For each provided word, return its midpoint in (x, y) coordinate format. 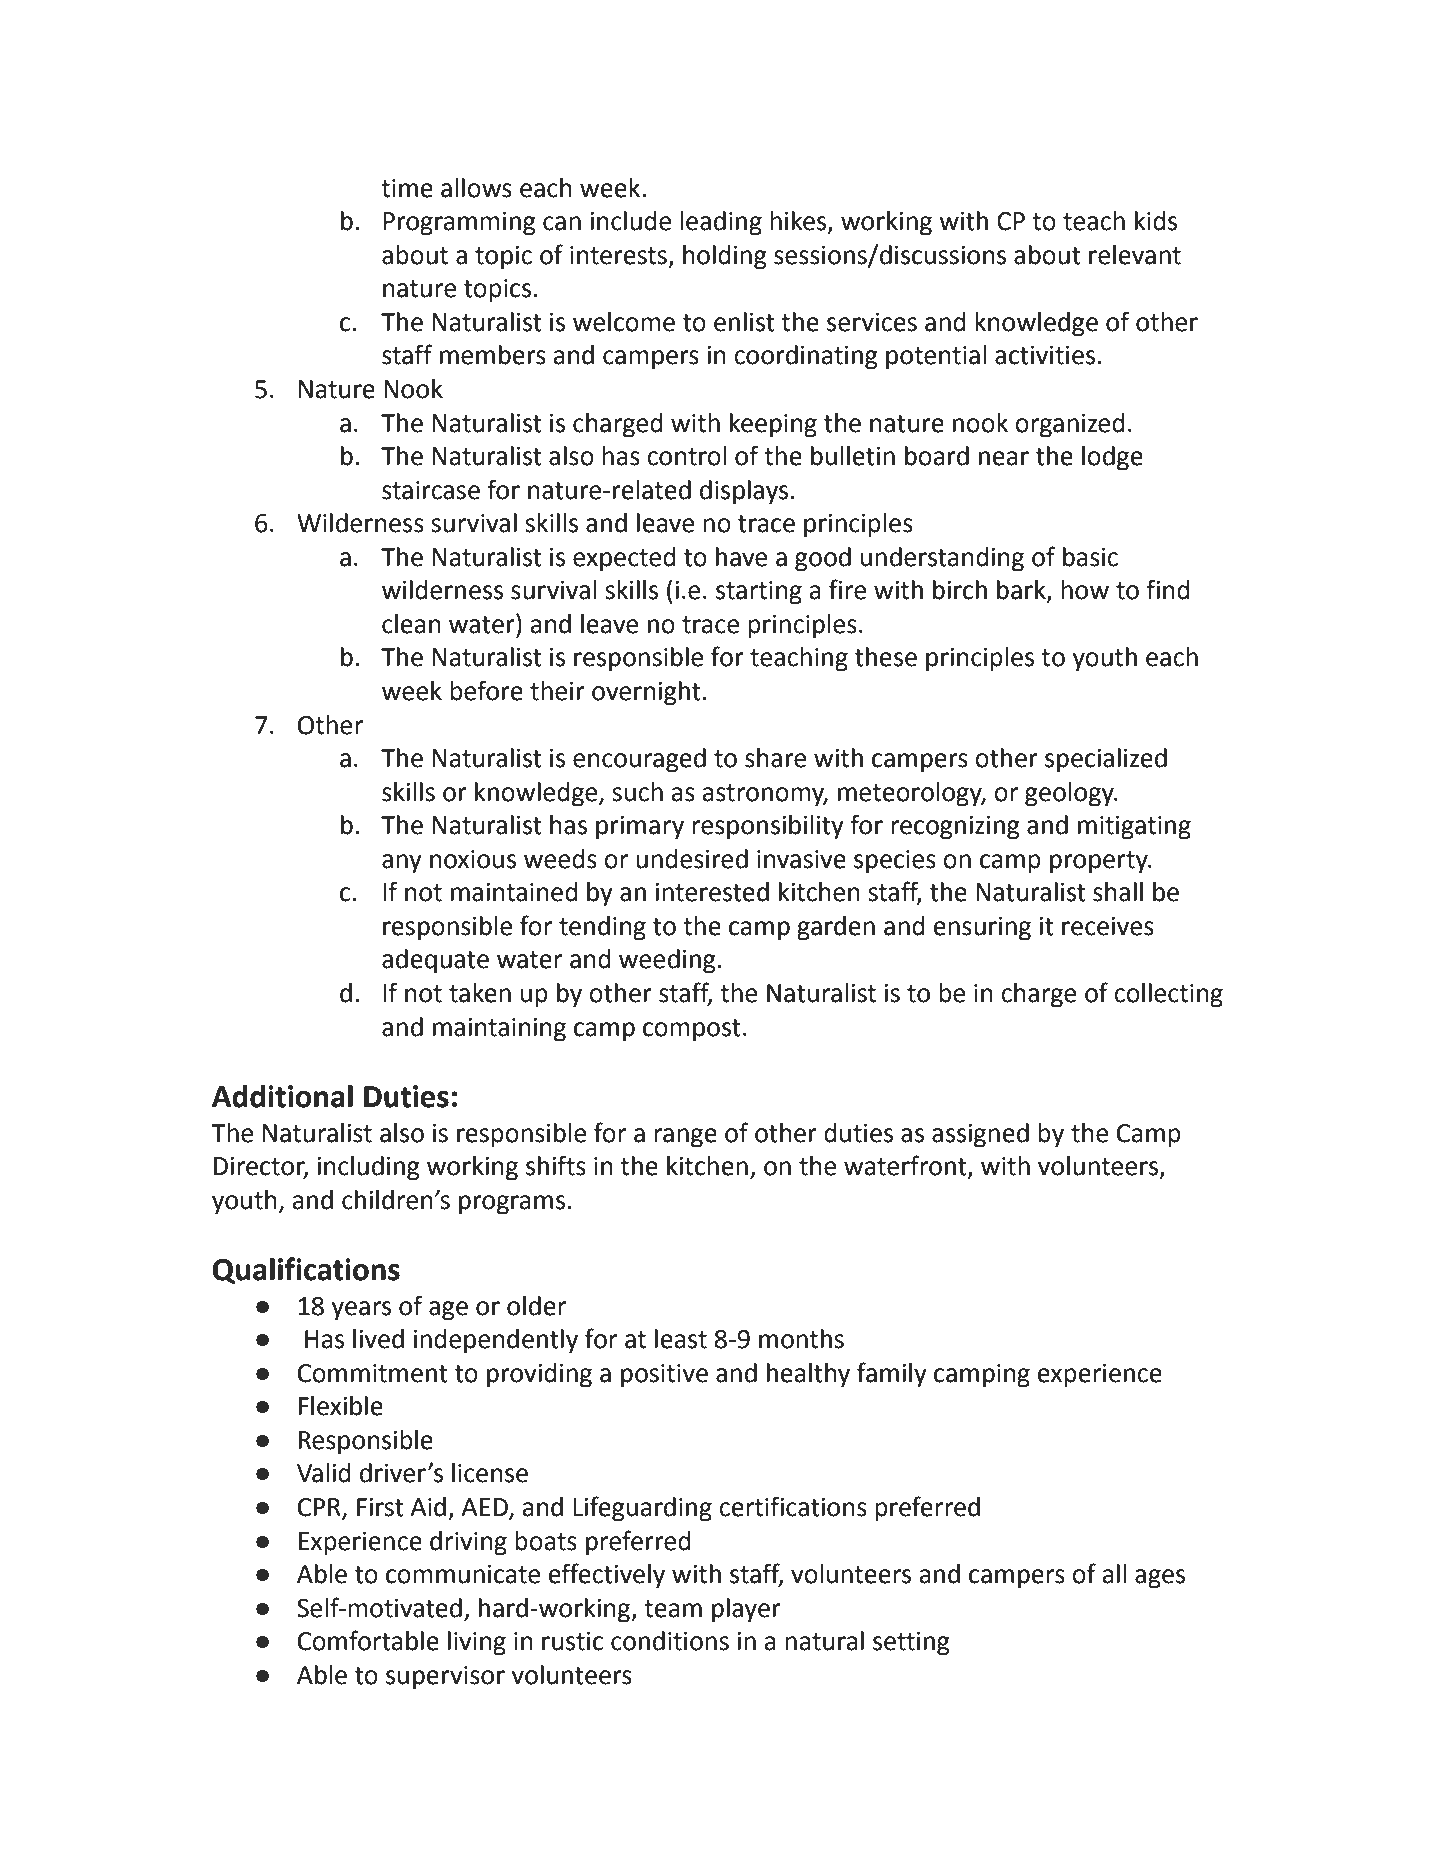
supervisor (445, 1678)
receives (1108, 926)
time (407, 188)
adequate (435, 961)
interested (712, 892)
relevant (1135, 255)
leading (721, 223)
